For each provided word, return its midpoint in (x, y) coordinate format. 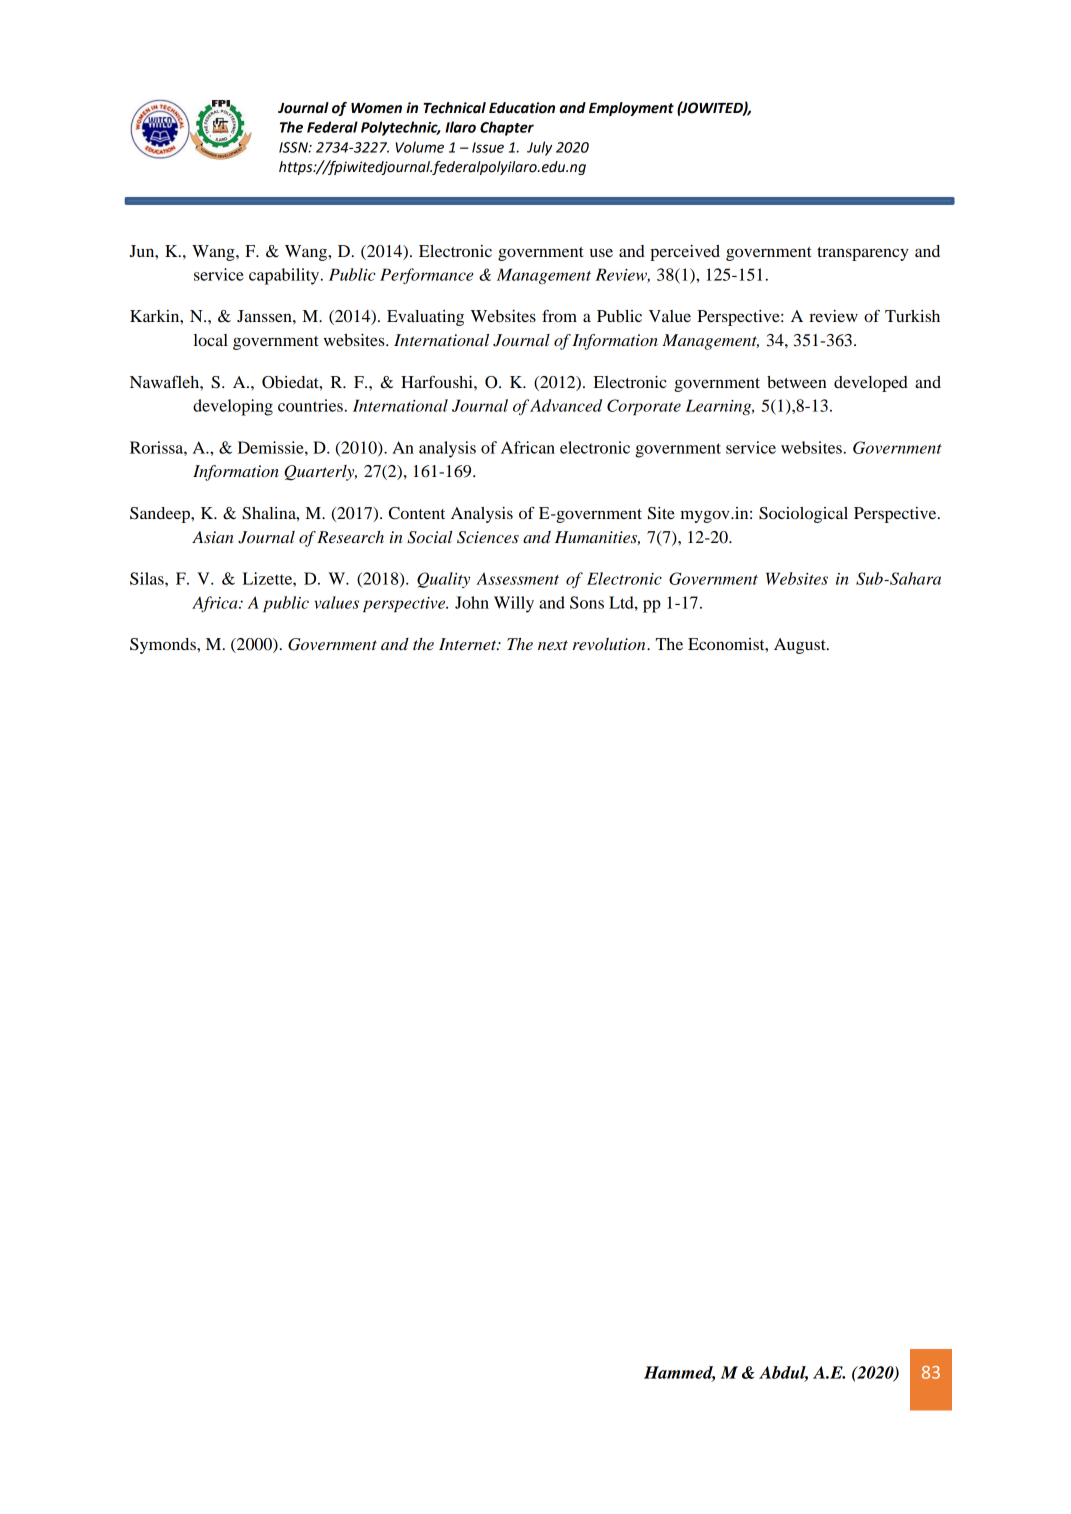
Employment (631, 109)
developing (233, 407)
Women (376, 108)
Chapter (507, 128)
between (796, 382)
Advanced (566, 405)
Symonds (164, 646)
